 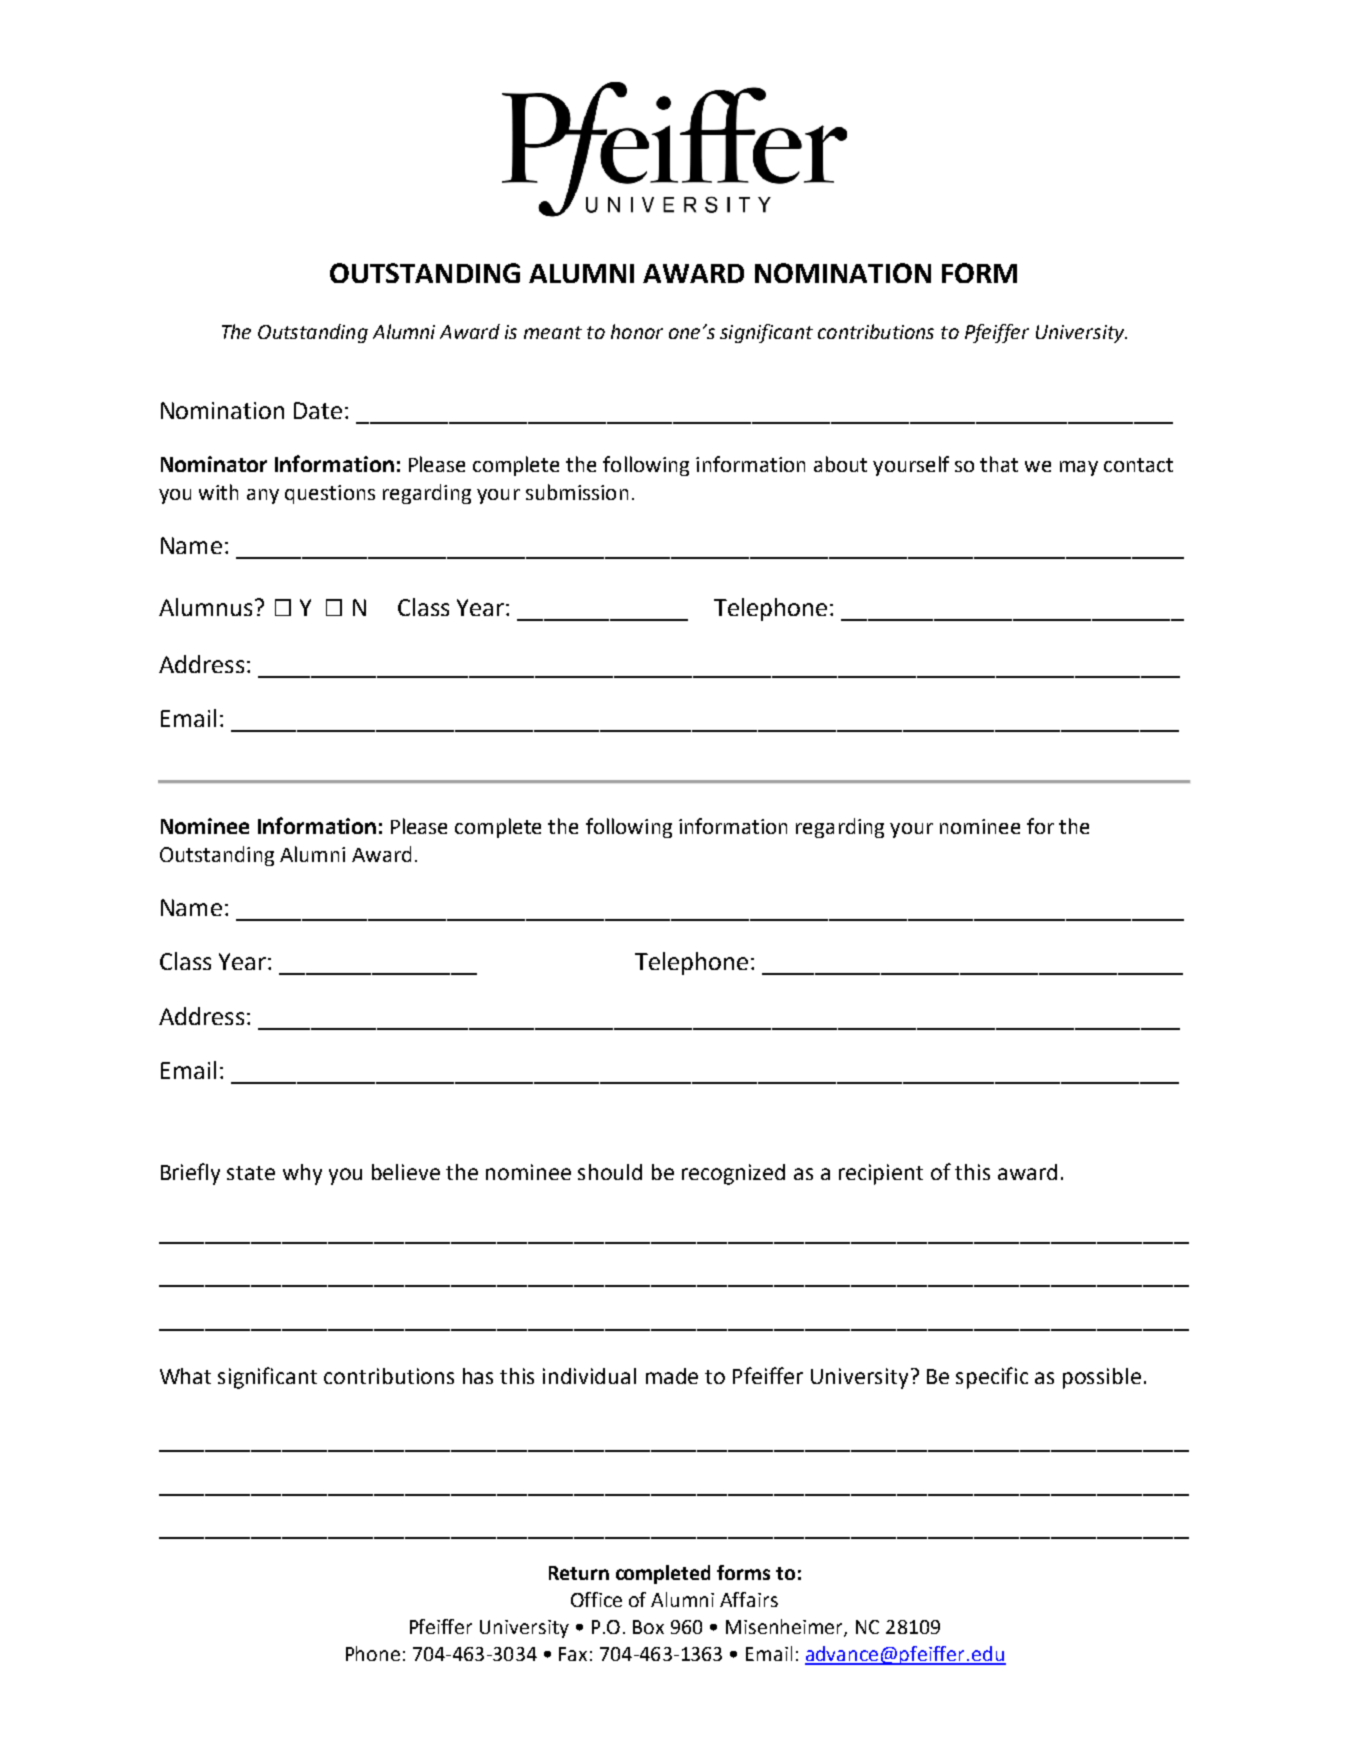 What do you see at coordinates (881, 1174) in the screenshot?
I see `recipient` at bounding box center [881, 1174].
